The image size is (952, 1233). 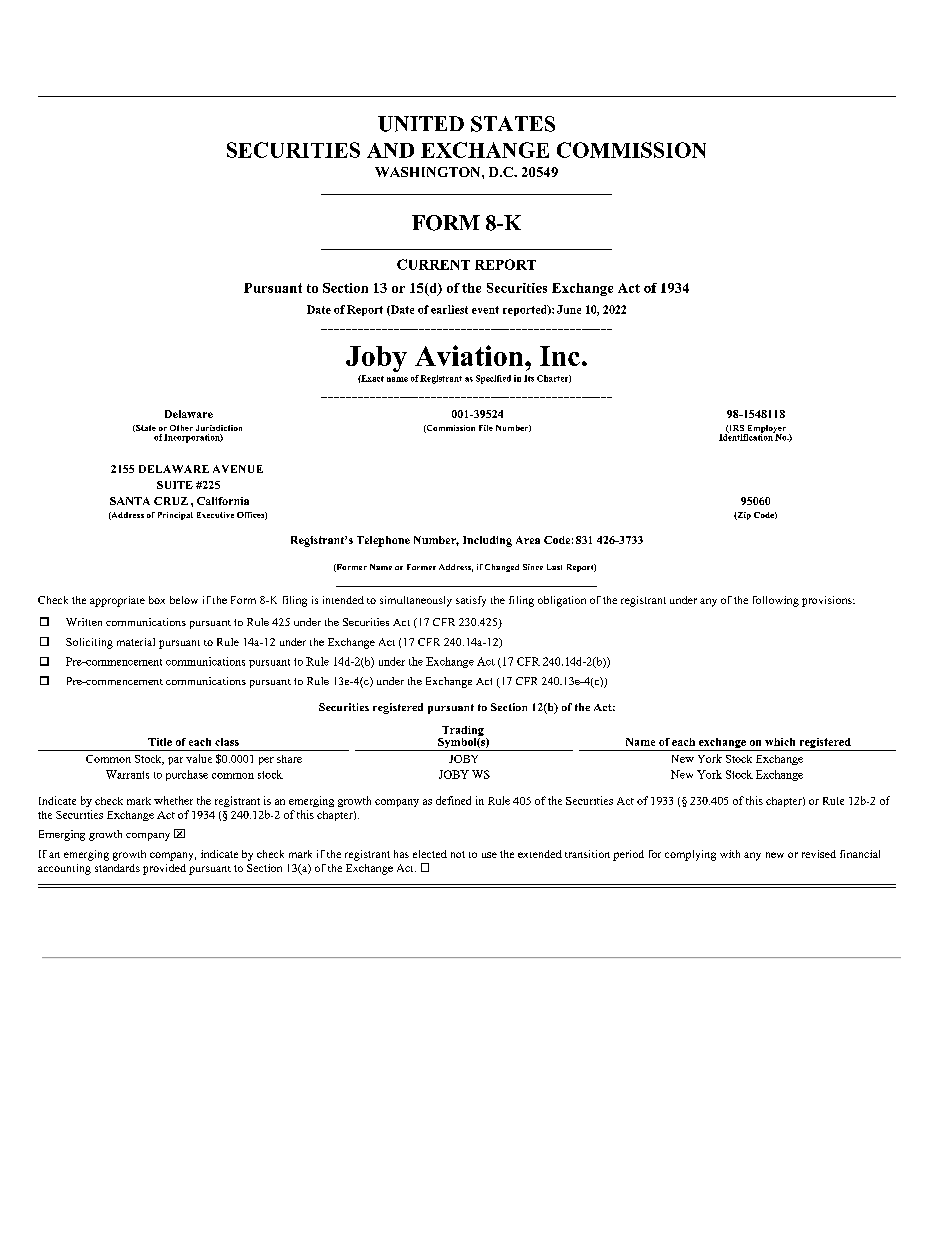 I want to click on Identification, so click(x=747, y=436).
